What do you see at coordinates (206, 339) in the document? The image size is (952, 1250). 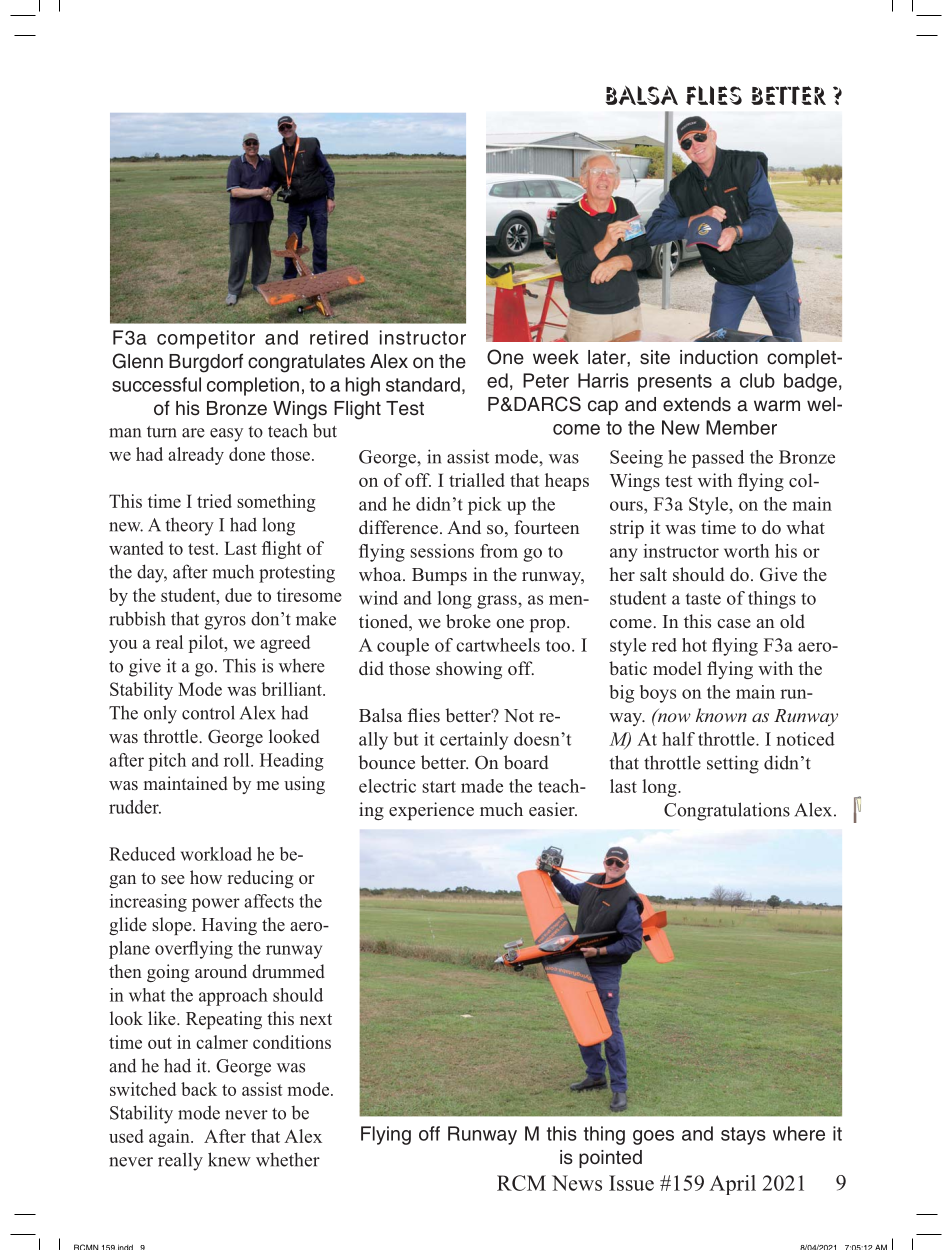 I see `competitor` at bounding box center [206, 339].
